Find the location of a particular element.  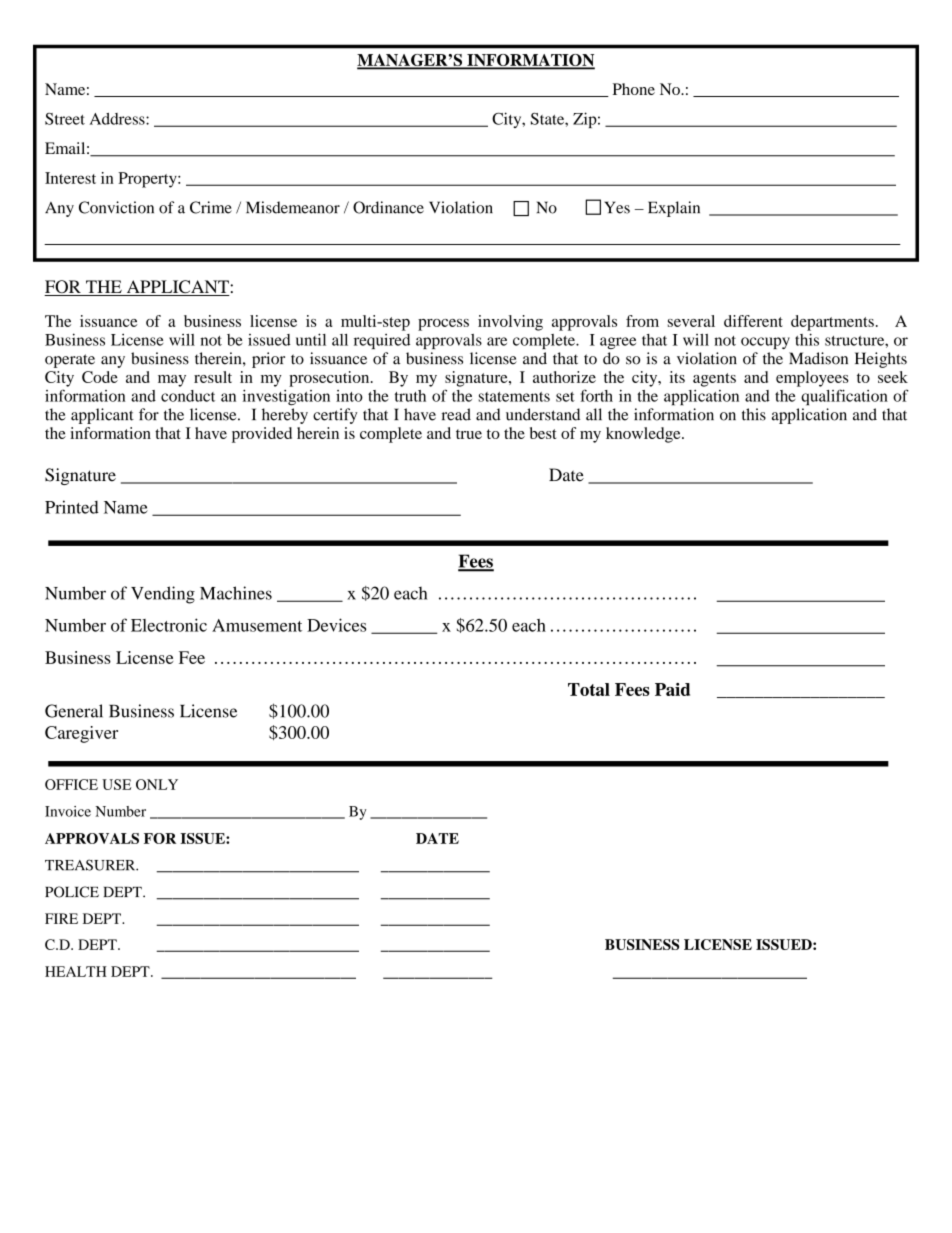

HEALTH is located at coordinates (76, 971).
